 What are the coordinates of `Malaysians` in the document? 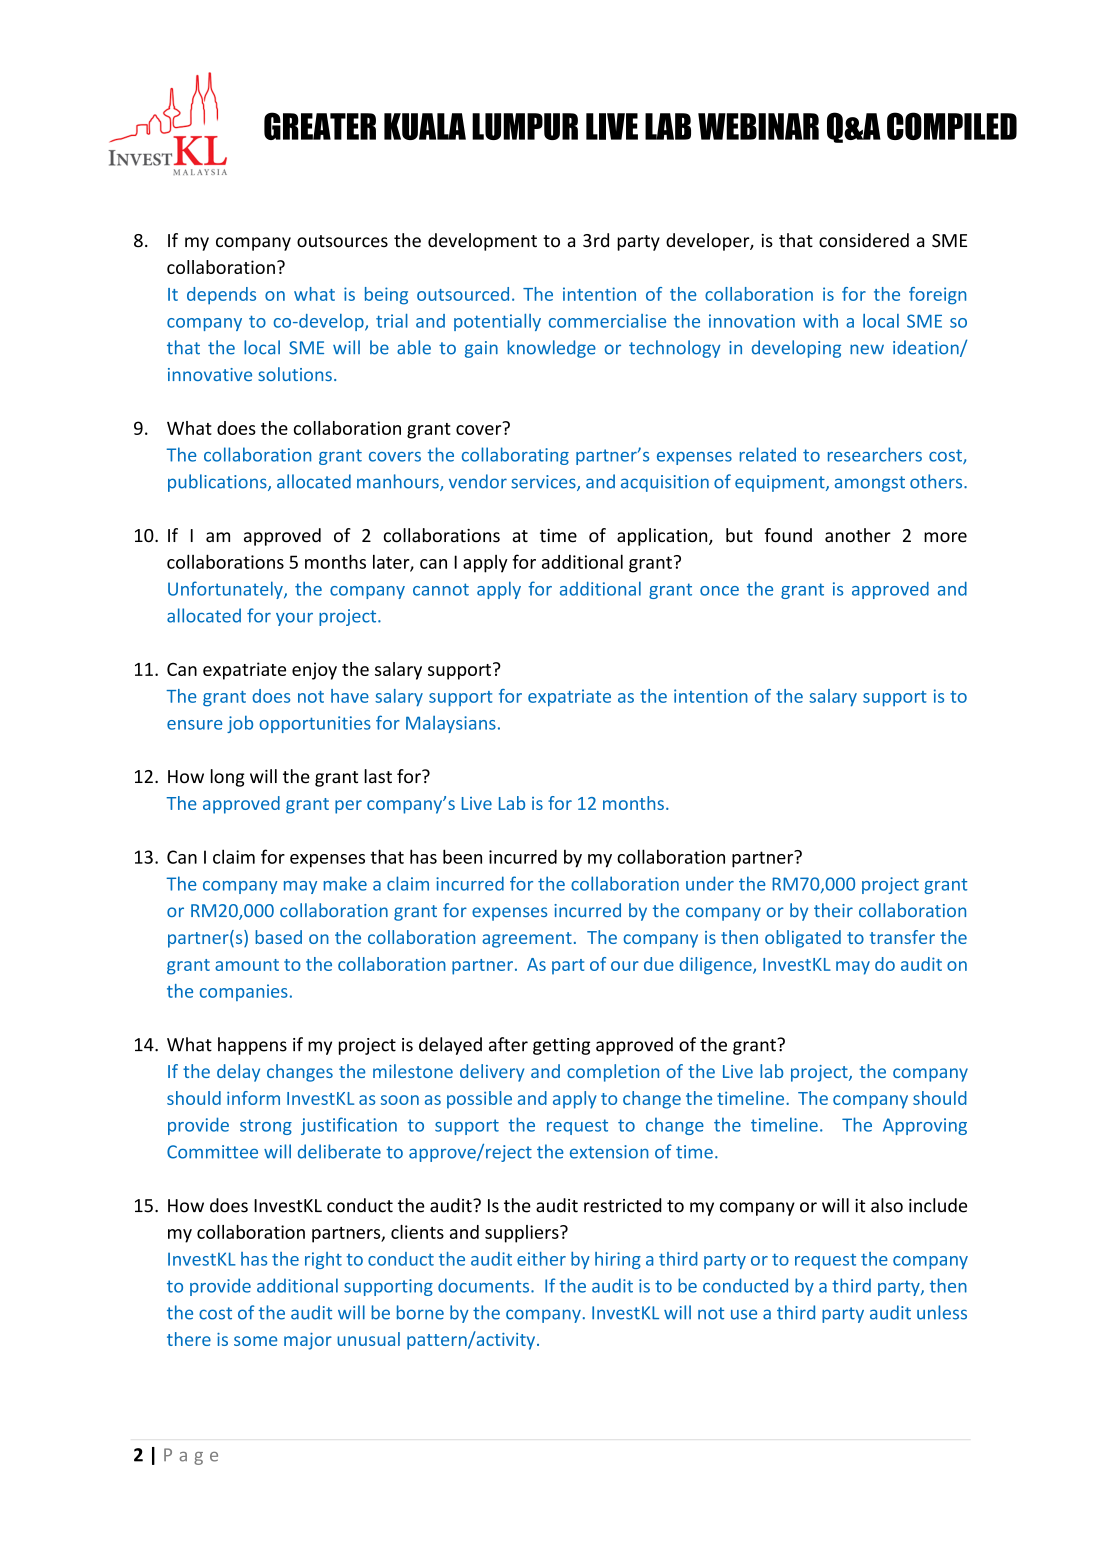 It's located at (451, 724).
